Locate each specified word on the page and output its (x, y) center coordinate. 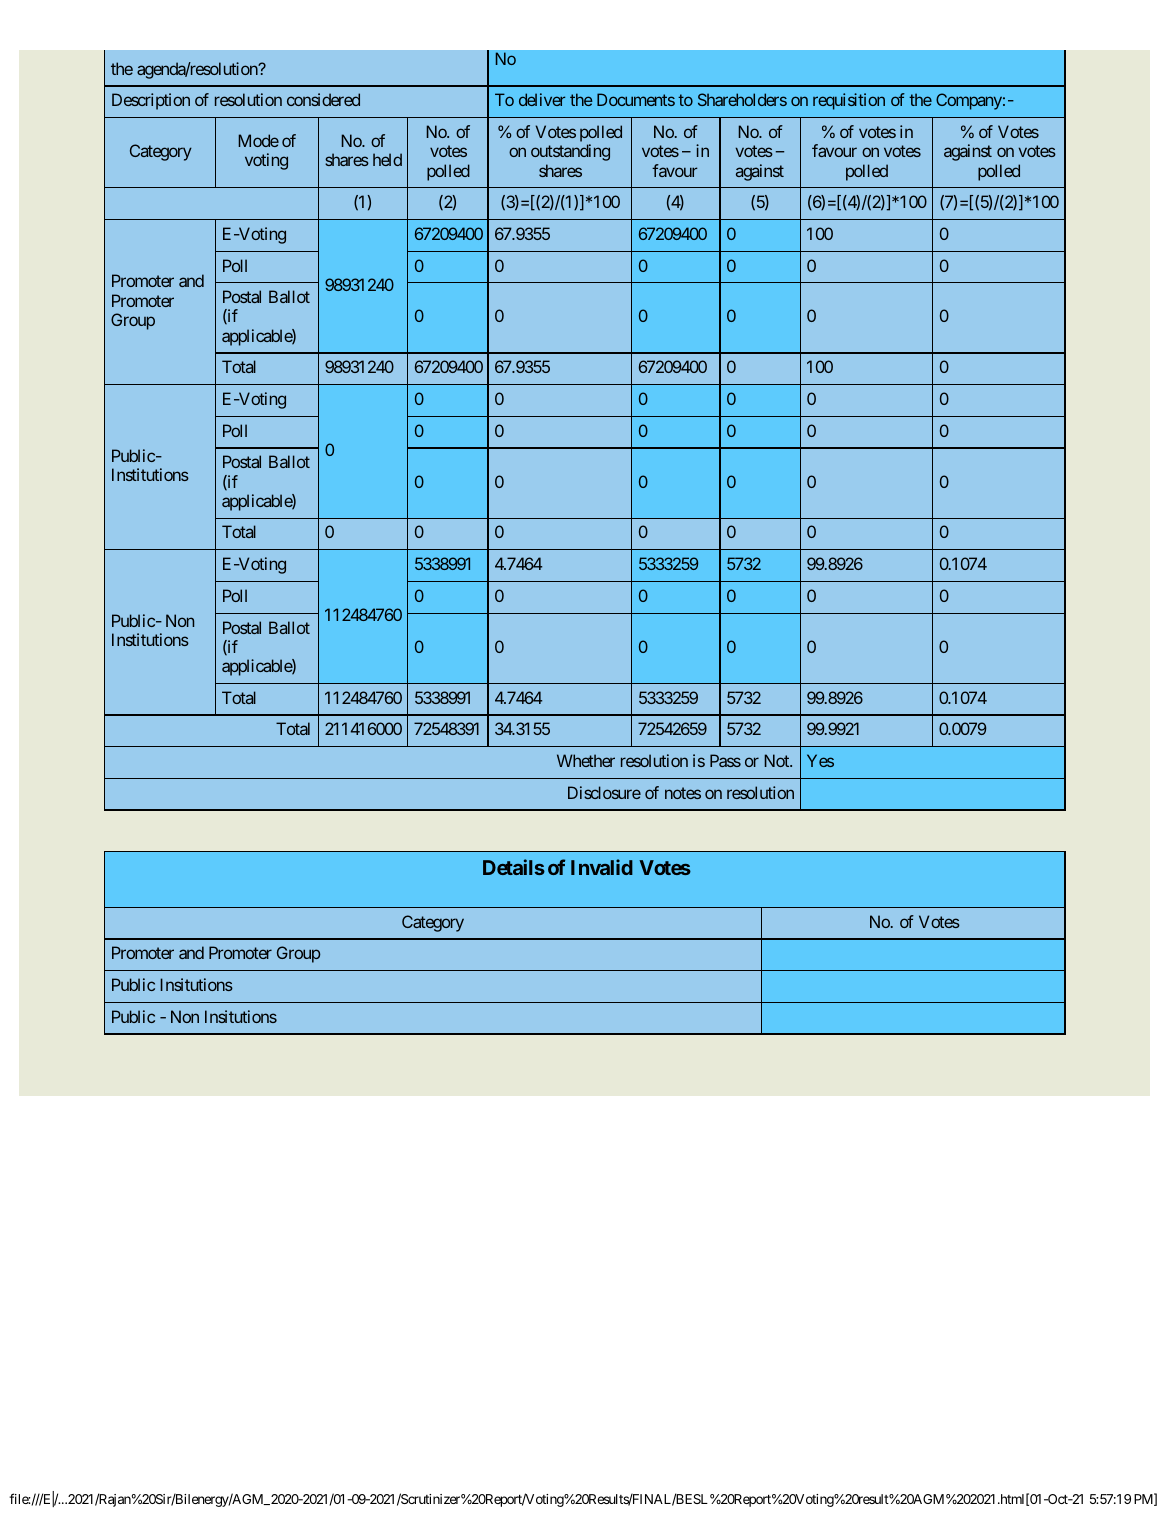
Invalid (602, 867)
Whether (586, 760)
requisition (849, 101)
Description (151, 101)
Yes (820, 760)
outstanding (570, 152)
